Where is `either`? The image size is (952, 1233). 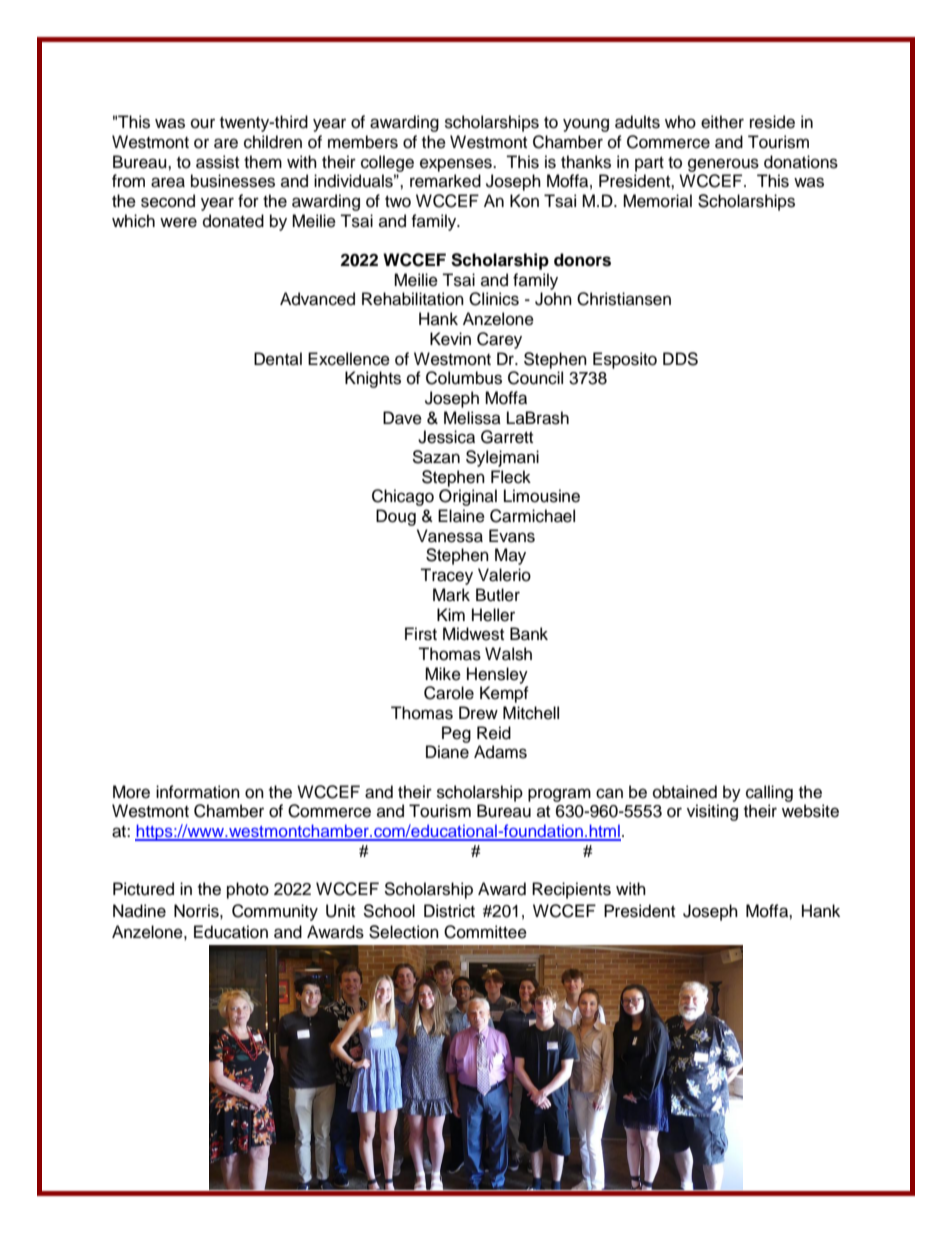
either is located at coordinates (722, 122).
